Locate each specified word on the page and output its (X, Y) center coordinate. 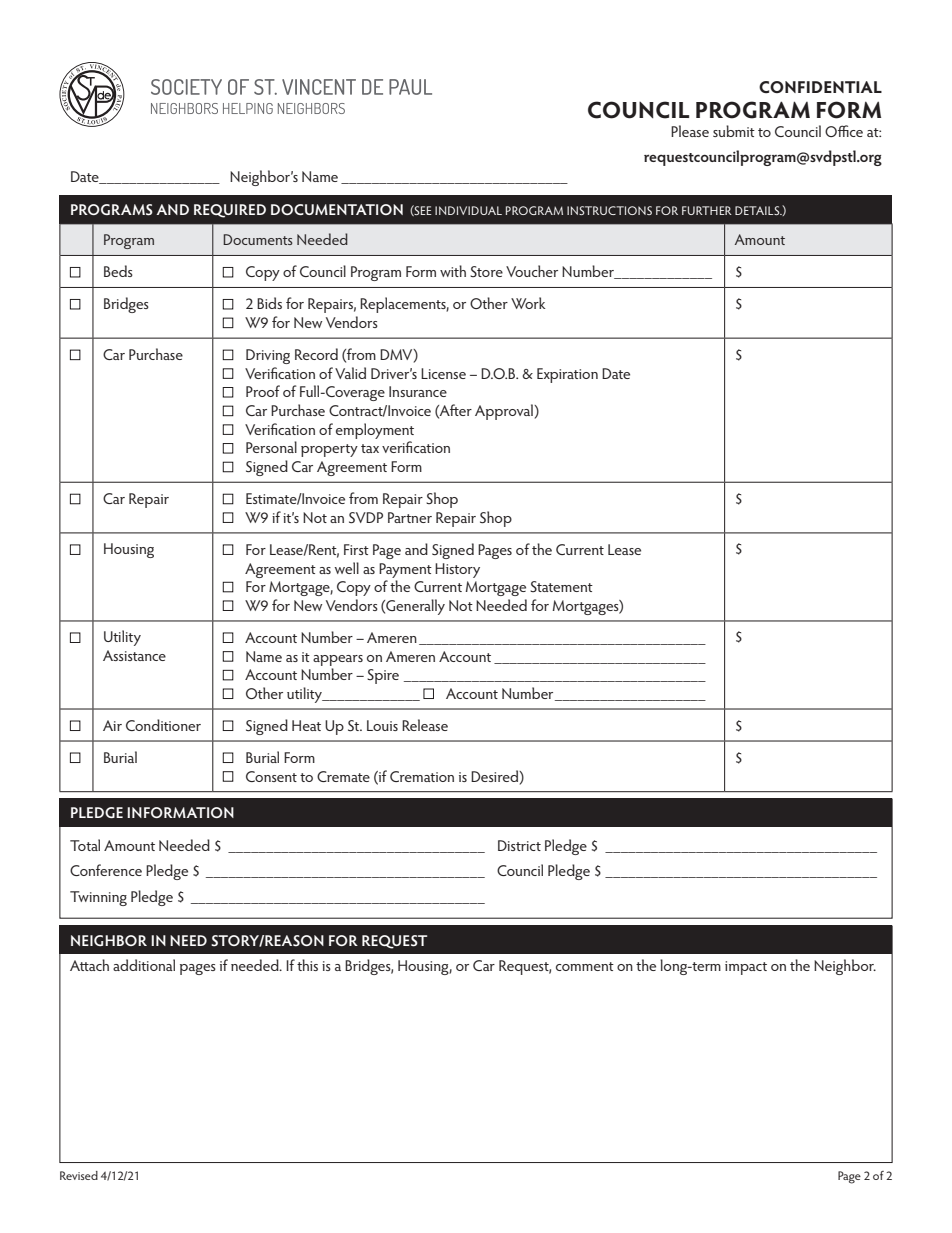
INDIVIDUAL (468, 210)
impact (746, 968)
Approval (505, 412)
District (519, 845)
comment (585, 966)
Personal (271, 447)
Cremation (422, 776)
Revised (79, 1175)
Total (85, 845)
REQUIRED (230, 211)
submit (734, 131)
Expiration (567, 375)
